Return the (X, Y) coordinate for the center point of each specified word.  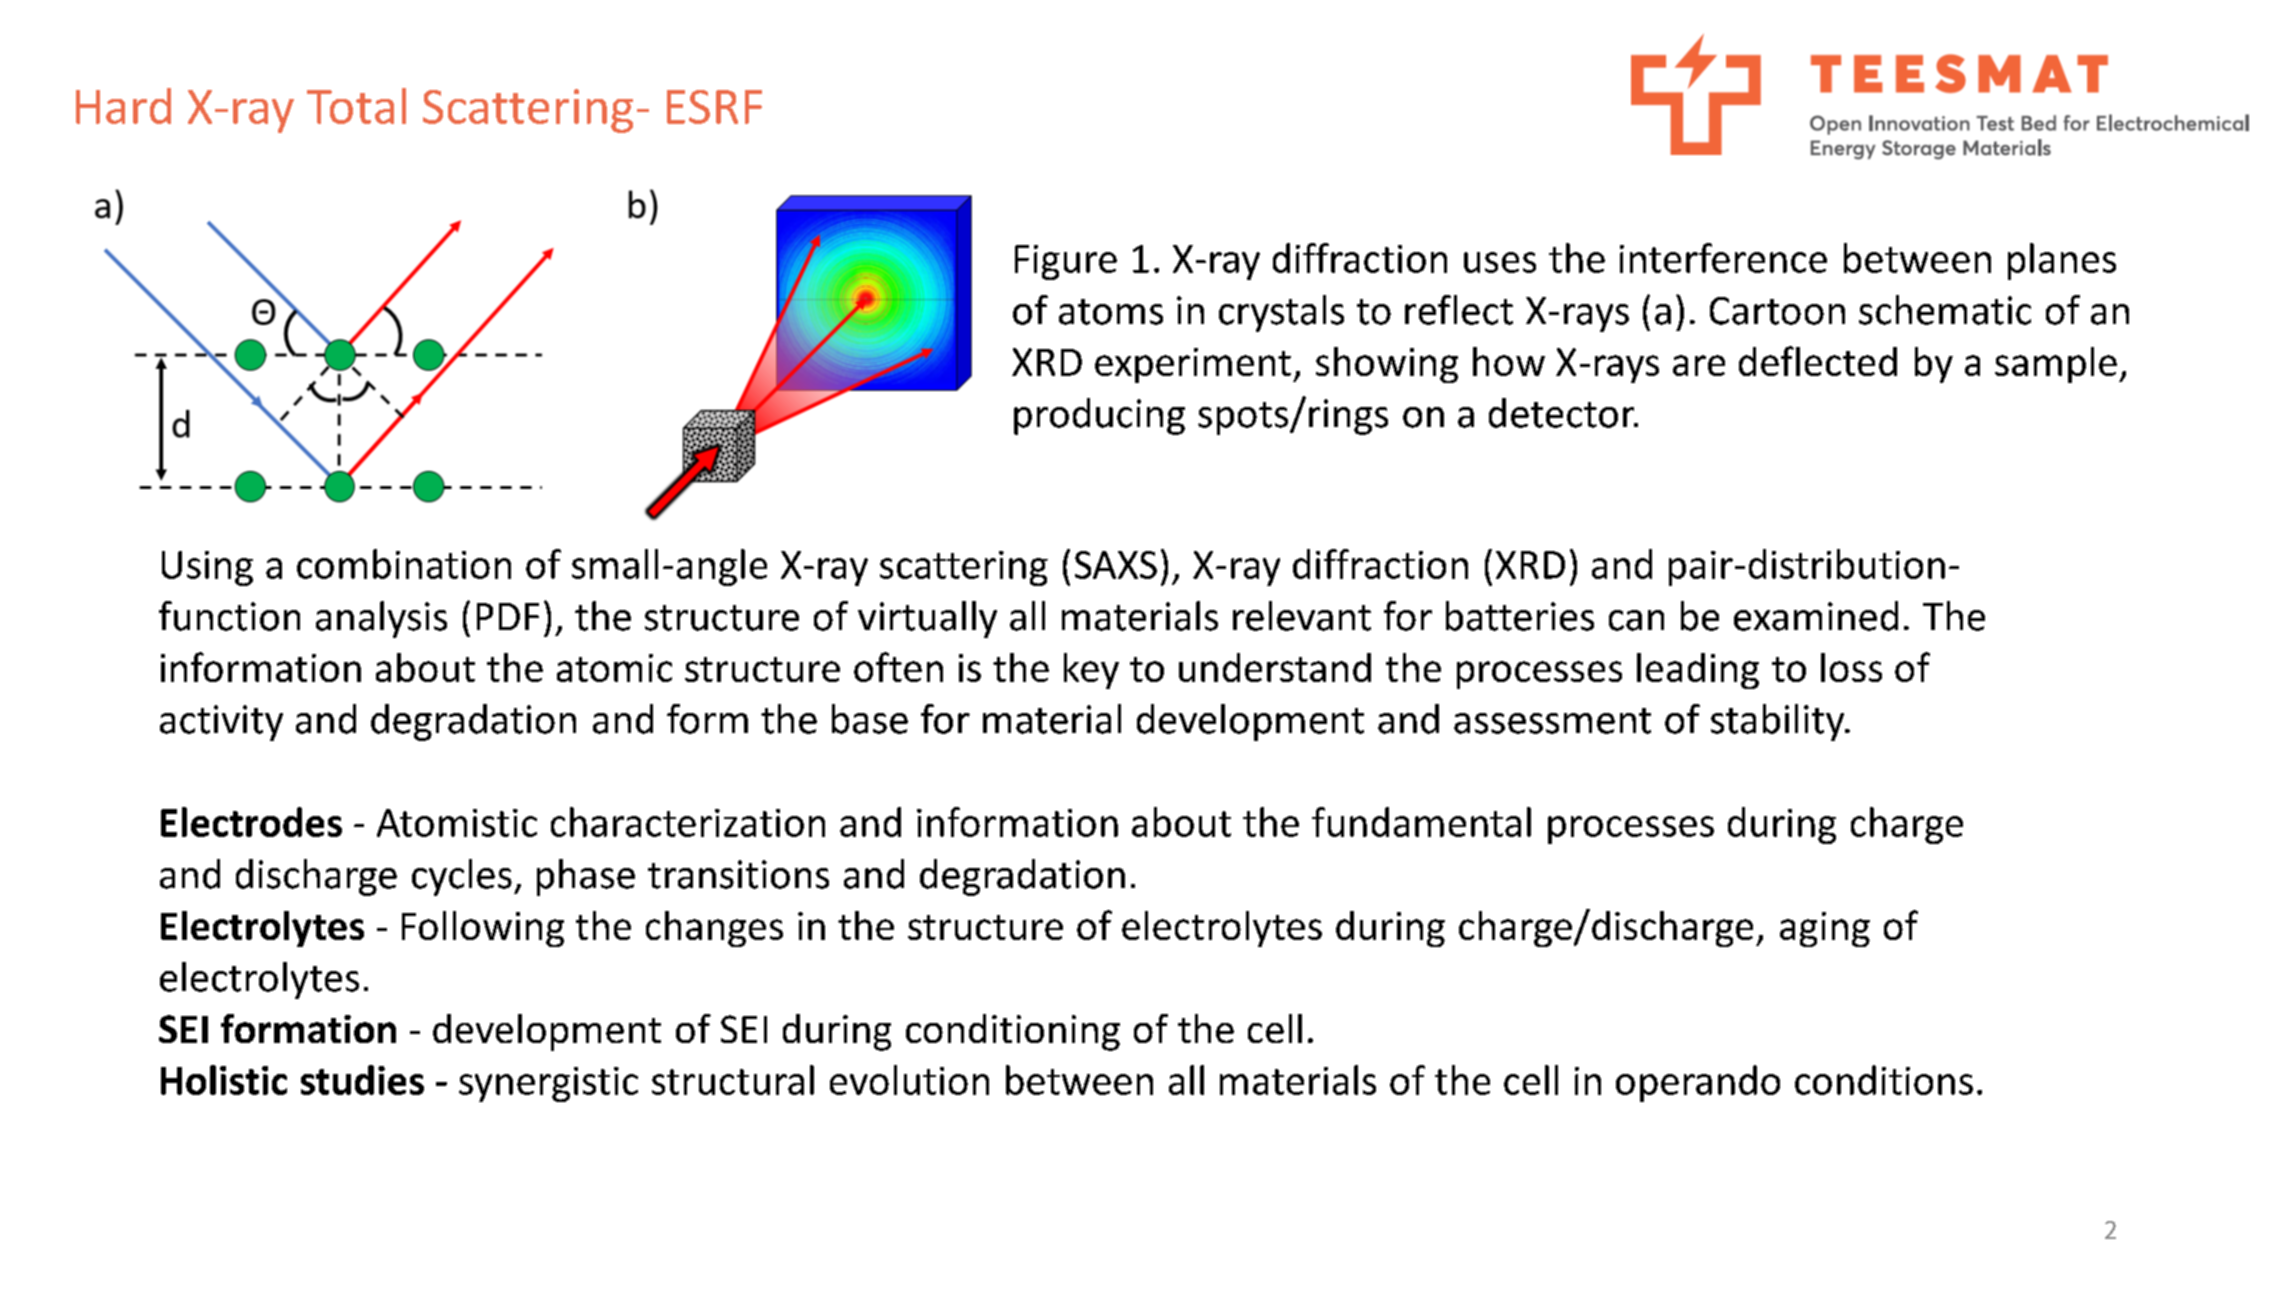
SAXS (1116, 565)
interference (1723, 258)
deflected (1818, 361)
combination (404, 564)
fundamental (1421, 822)
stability (1779, 722)
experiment (1193, 365)
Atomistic (457, 823)
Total (356, 106)
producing (1099, 416)
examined (1816, 616)
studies (362, 1080)
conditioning (1013, 1032)
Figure (1066, 262)
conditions (1884, 1080)
